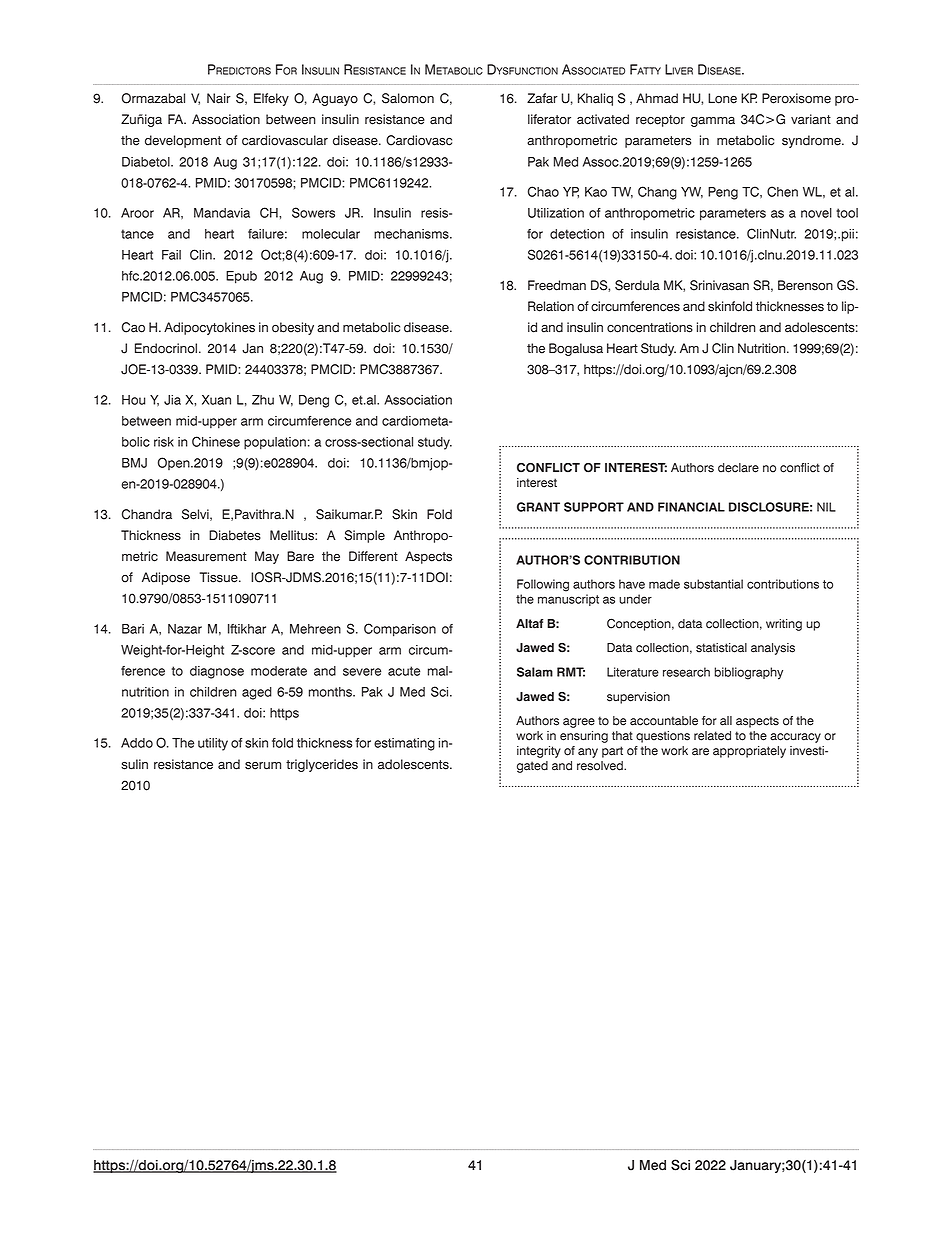  Describe the element at coordinates (213, 744) in the image. I see `utility` at that location.
